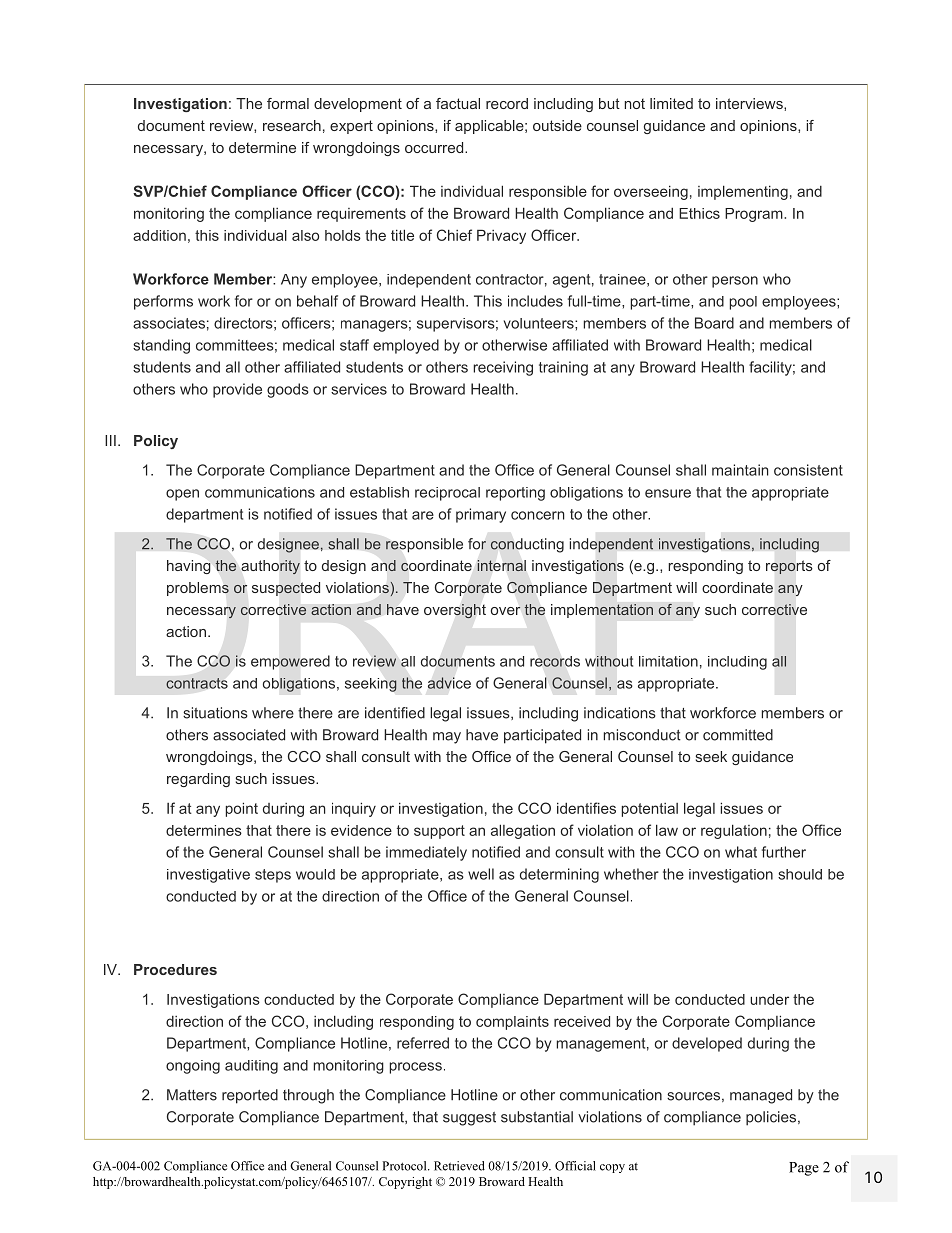 The image size is (952, 1233). I want to click on research, so click(292, 125).
